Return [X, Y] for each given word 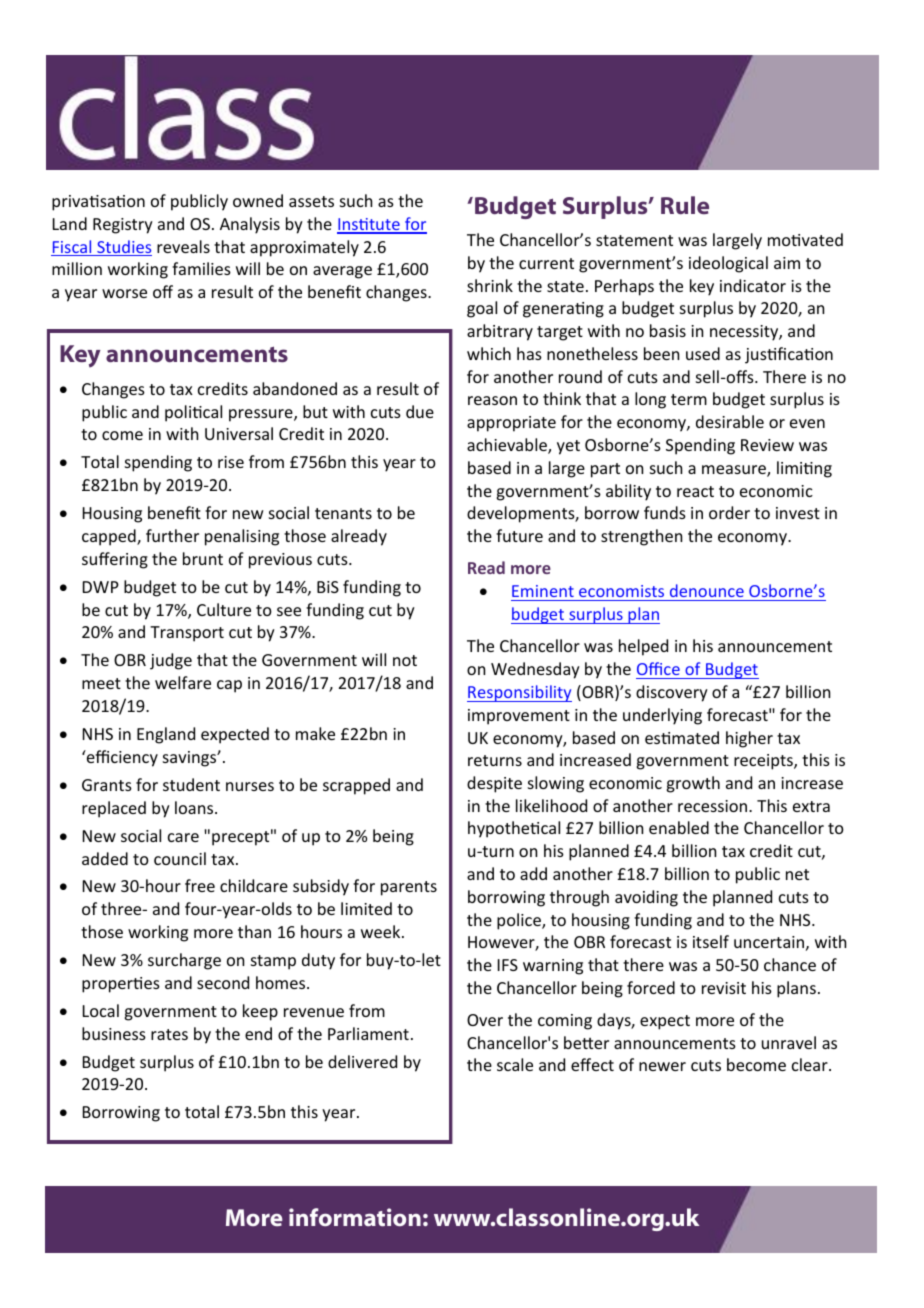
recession [714, 806]
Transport [187, 634]
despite [494, 784]
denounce [706, 592]
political [193, 413]
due [420, 411]
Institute [369, 225]
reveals [183, 246]
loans [195, 807]
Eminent [543, 593]
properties [121, 985]
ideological [728, 264]
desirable [730, 421]
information [355, 1217]
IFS [508, 965]
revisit [724, 988]
